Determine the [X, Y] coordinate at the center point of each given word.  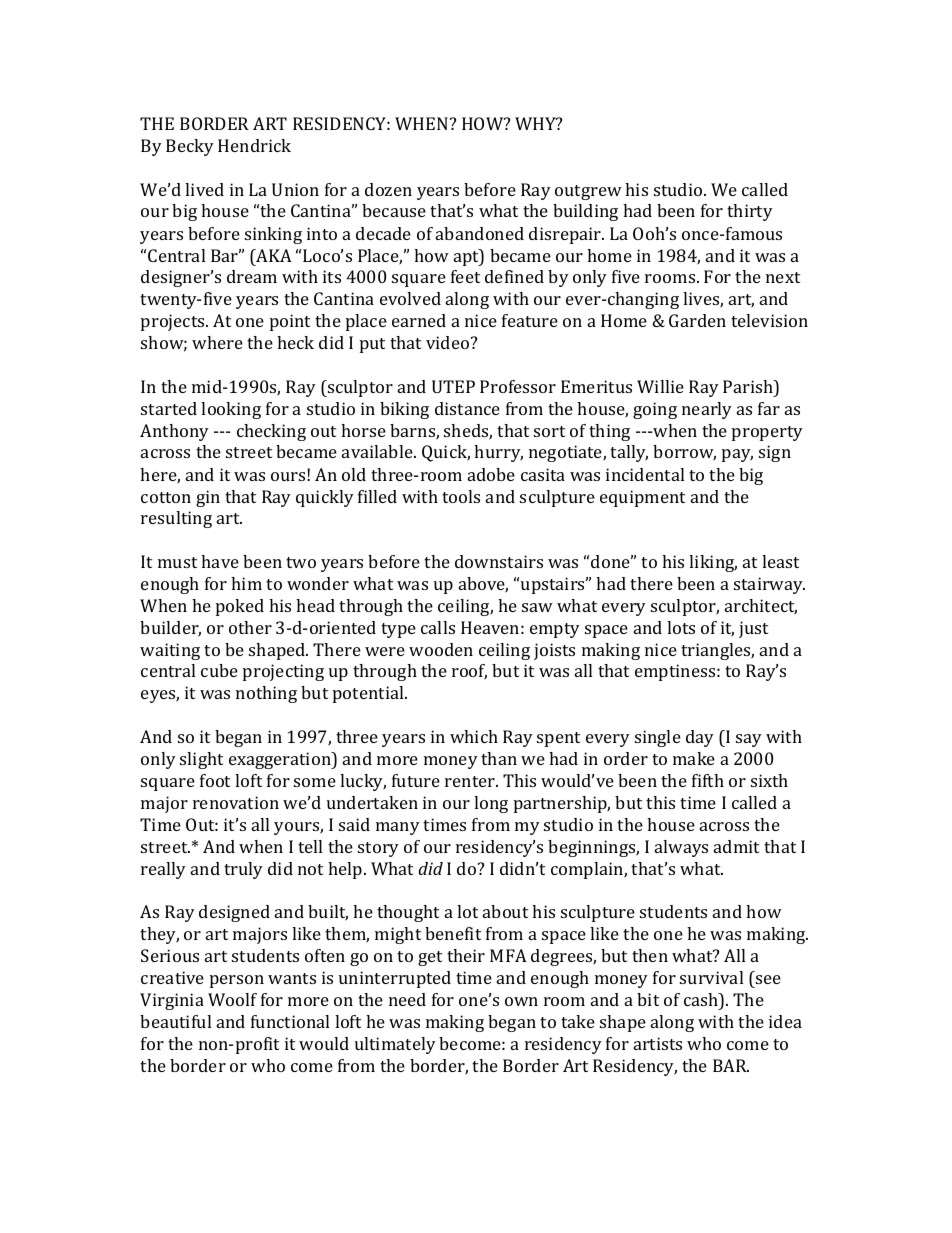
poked [240, 607]
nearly [707, 410]
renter [471, 781]
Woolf [232, 999]
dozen [388, 189]
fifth [708, 780]
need [407, 999]
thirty [750, 212]
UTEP [453, 386]
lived [204, 189]
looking [231, 410]
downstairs [499, 561]
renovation [236, 802]
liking [713, 563]
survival [711, 977]
